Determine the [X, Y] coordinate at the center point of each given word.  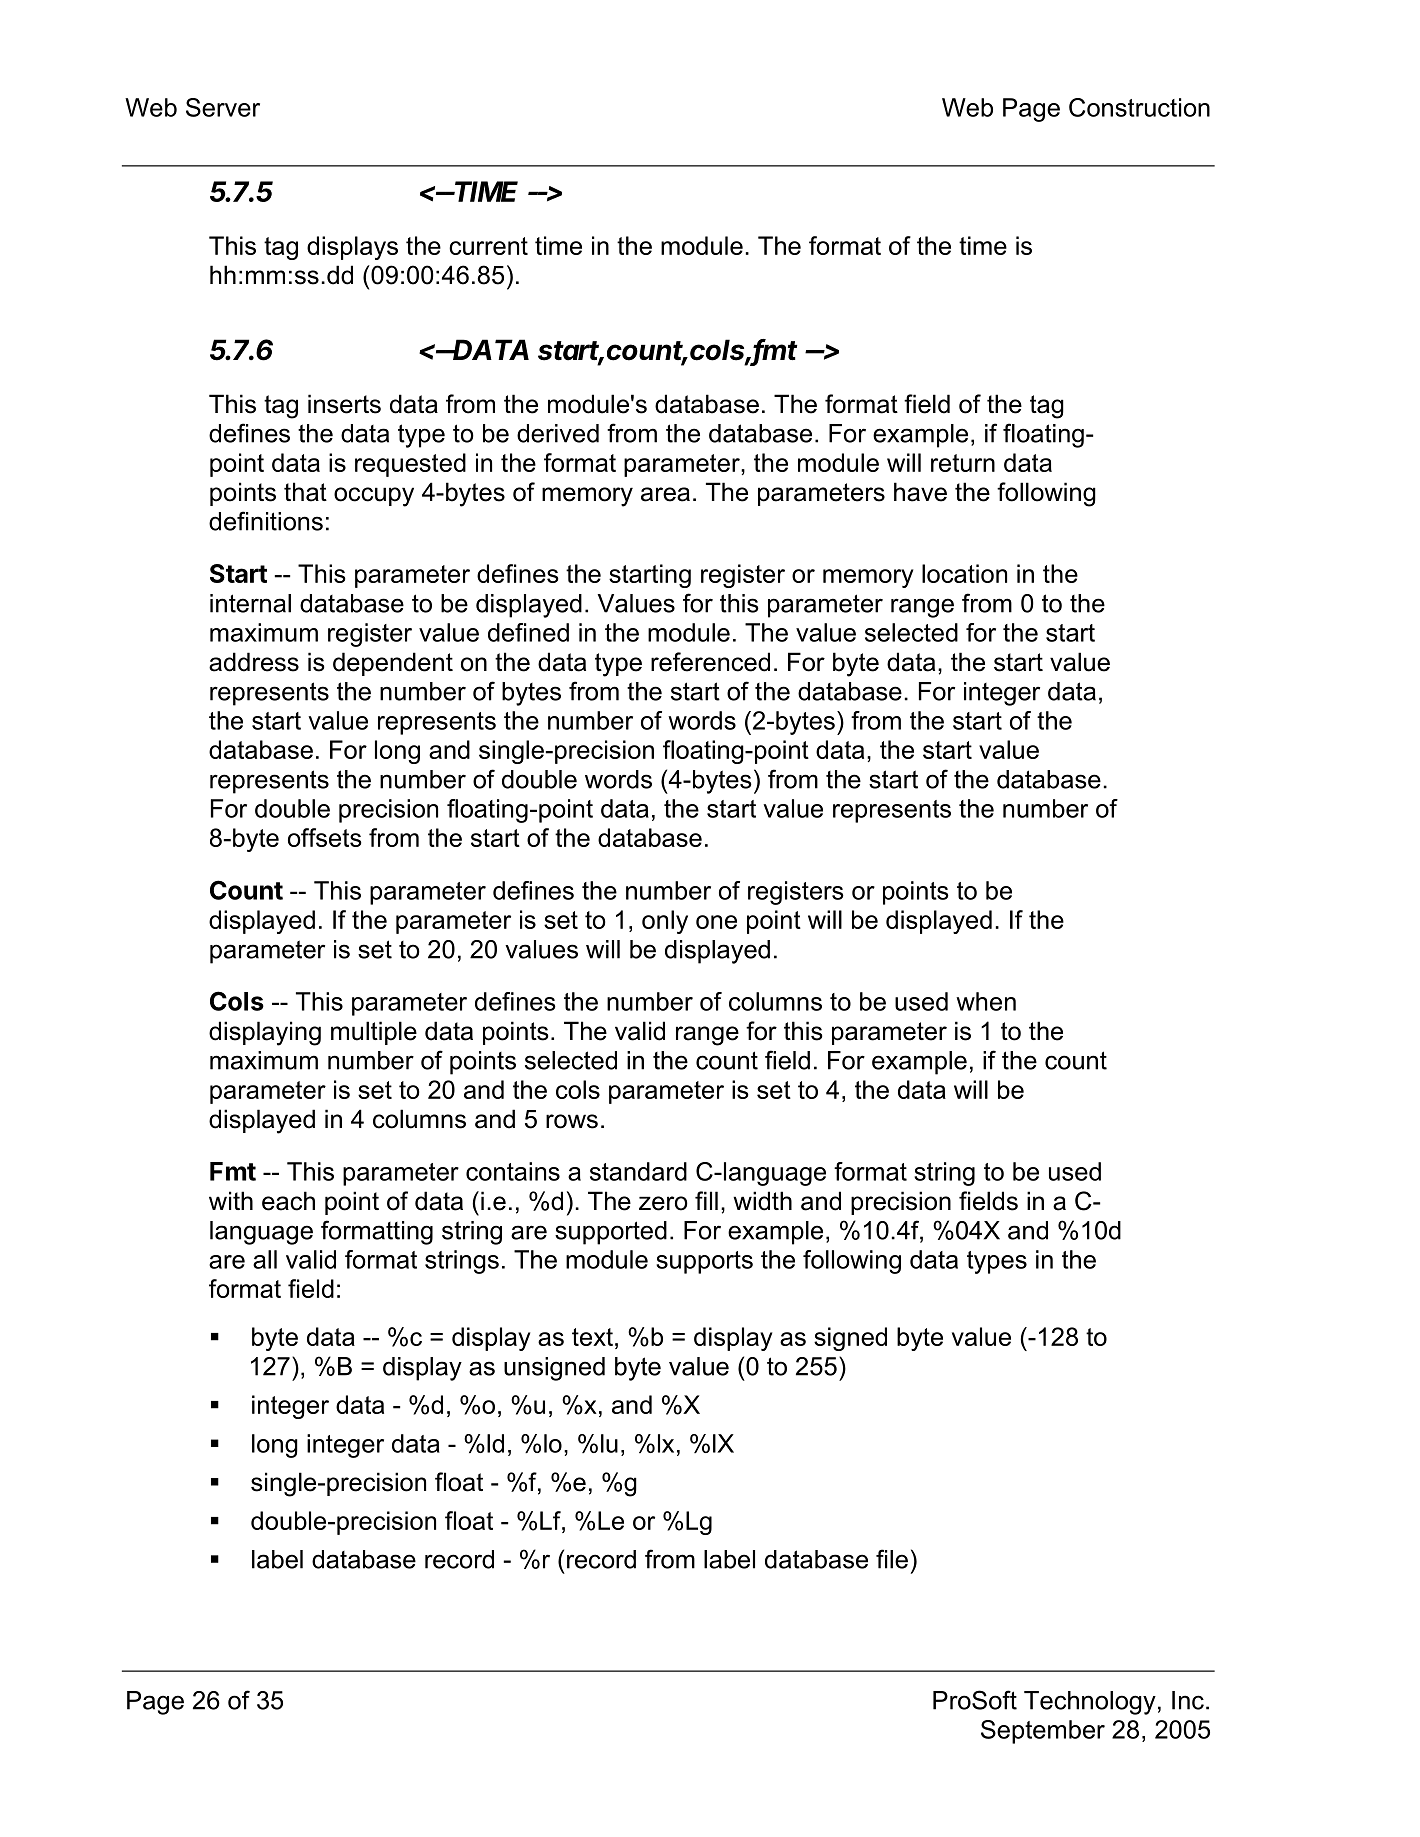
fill [706, 1200]
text [592, 1337]
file [892, 1559]
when [986, 1001]
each [288, 1201]
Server [223, 107]
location [964, 573]
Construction [1139, 107]
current [488, 246]
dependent [393, 664]
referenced [710, 662]
